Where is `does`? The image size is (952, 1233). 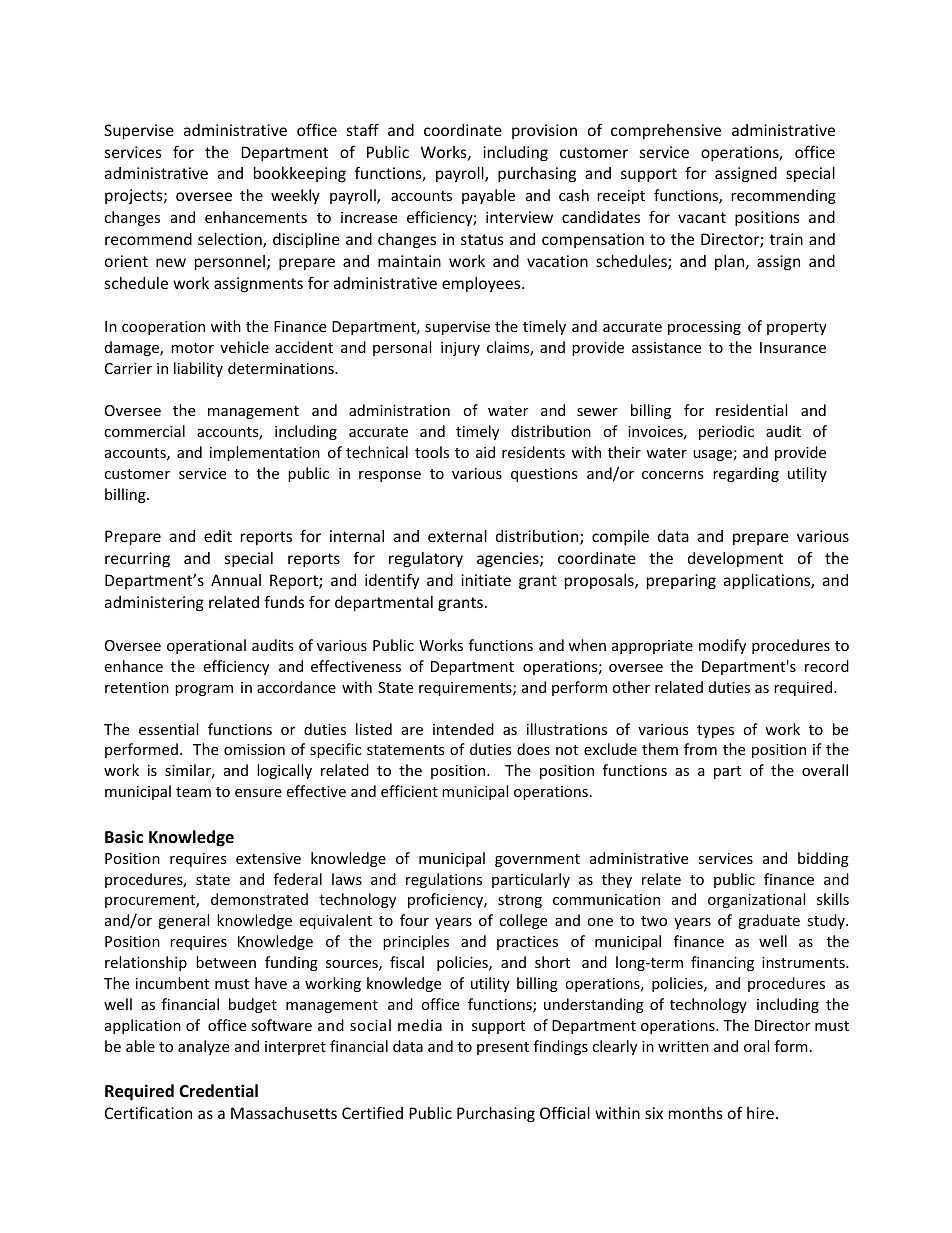
does is located at coordinates (533, 749).
